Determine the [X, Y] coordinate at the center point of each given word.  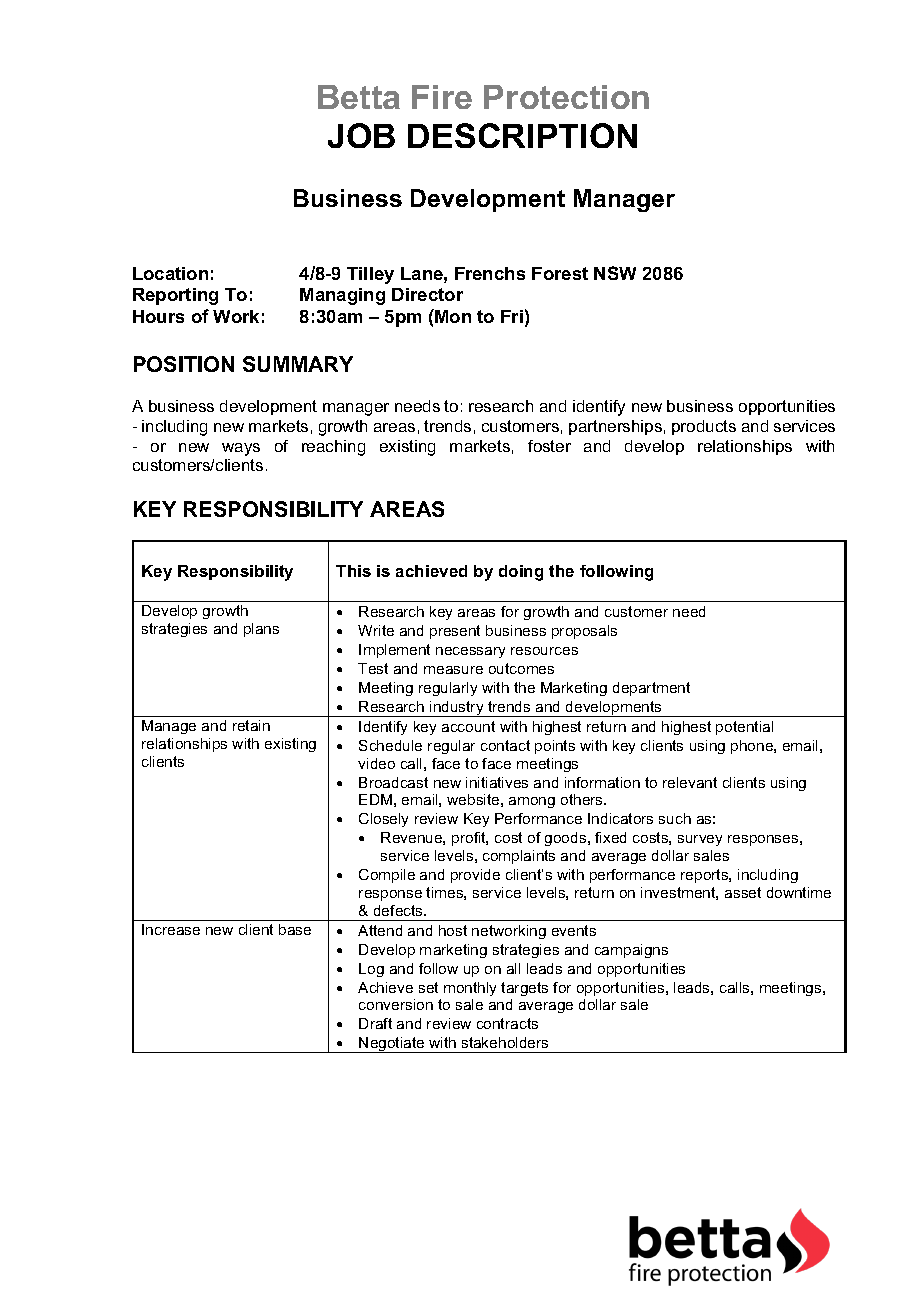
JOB [361, 135]
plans [261, 630]
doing [521, 573]
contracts [507, 1023]
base [295, 929]
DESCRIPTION [522, 135]
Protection [566, 97]
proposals [584, 632]
